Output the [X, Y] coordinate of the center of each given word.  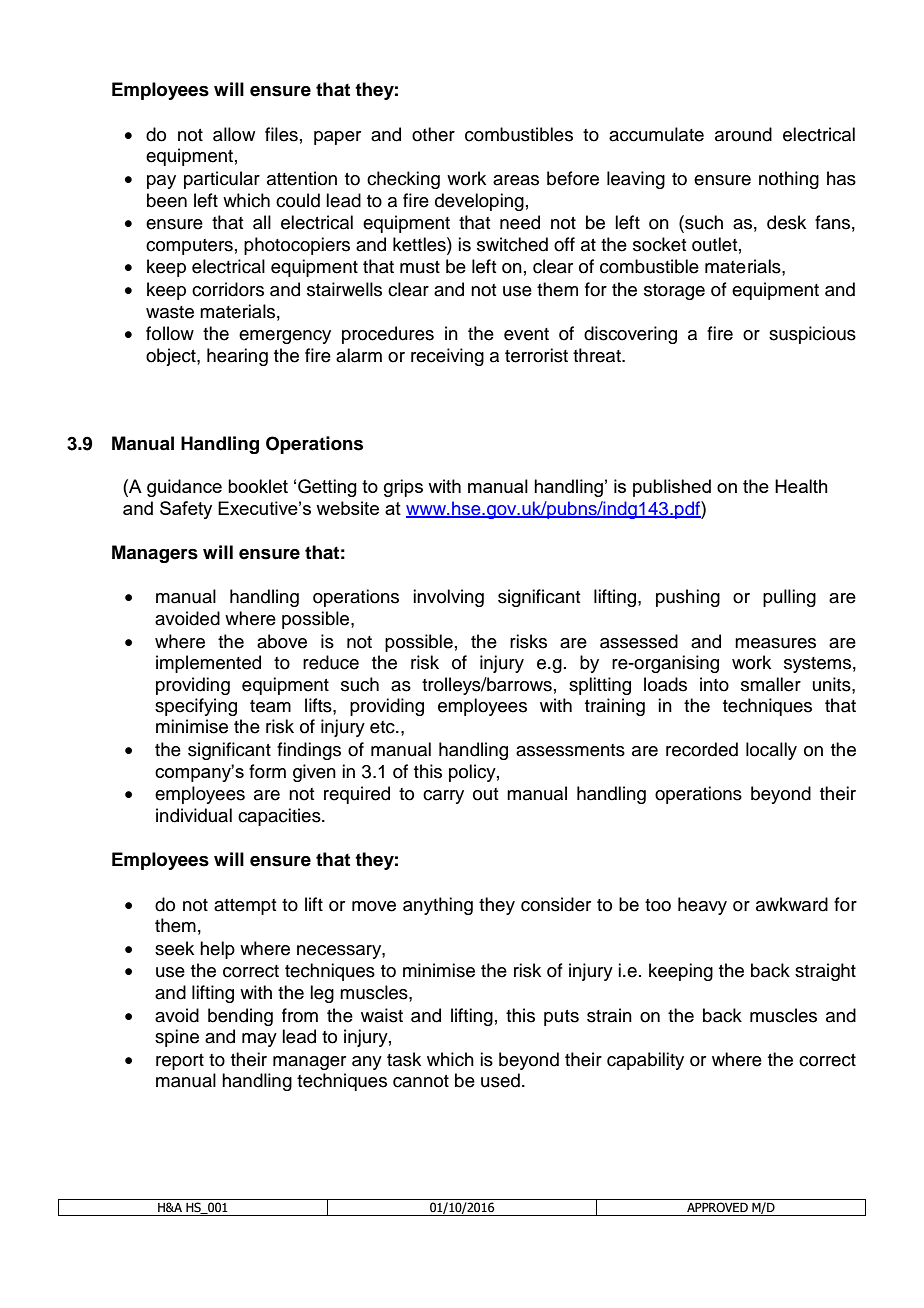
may [259, 1040]
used [500, 1080]
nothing [789, 180]
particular [222, 180]
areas [516, 180]
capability [645, 1061]
